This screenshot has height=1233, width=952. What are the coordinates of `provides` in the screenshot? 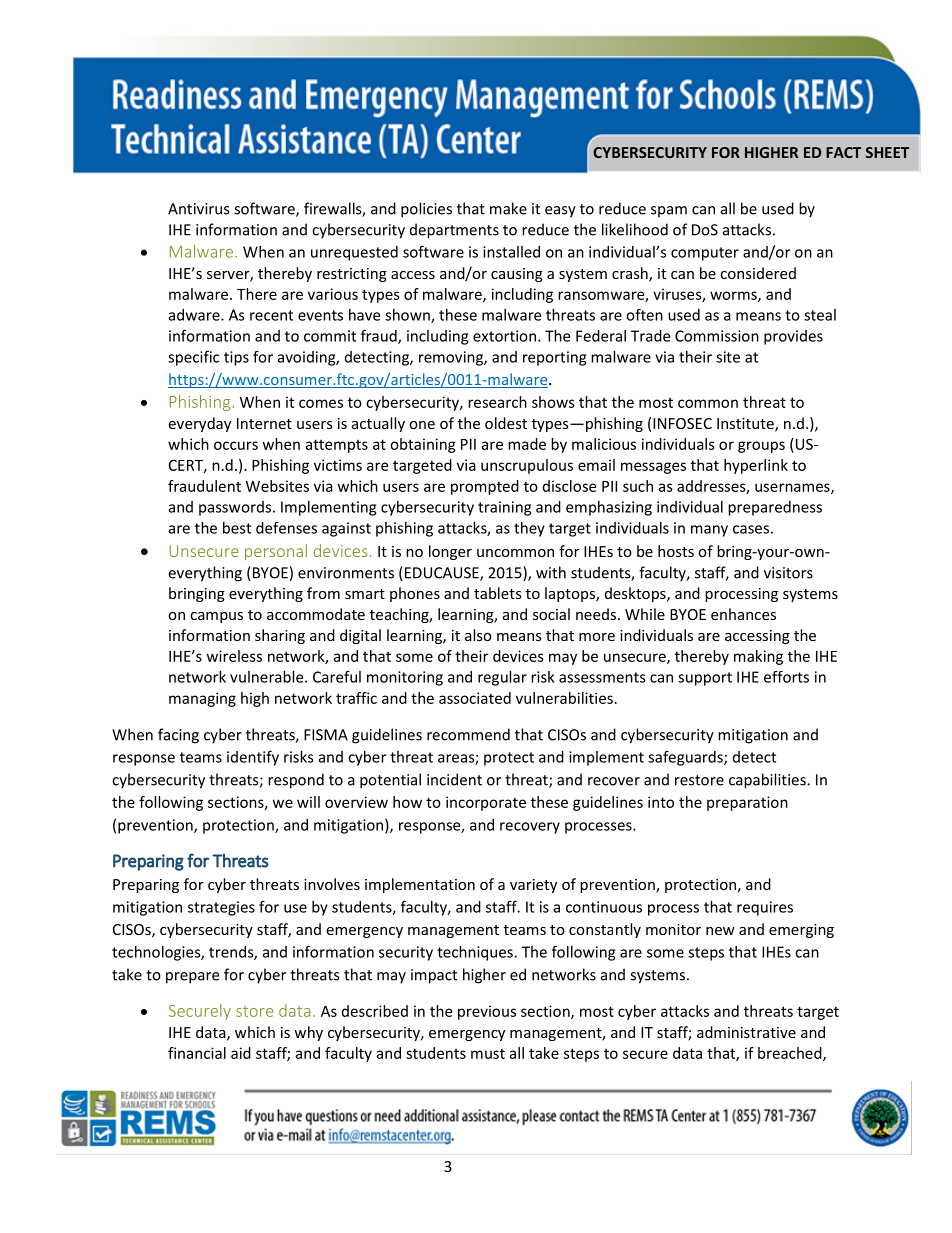 It's located at (793, 337).
